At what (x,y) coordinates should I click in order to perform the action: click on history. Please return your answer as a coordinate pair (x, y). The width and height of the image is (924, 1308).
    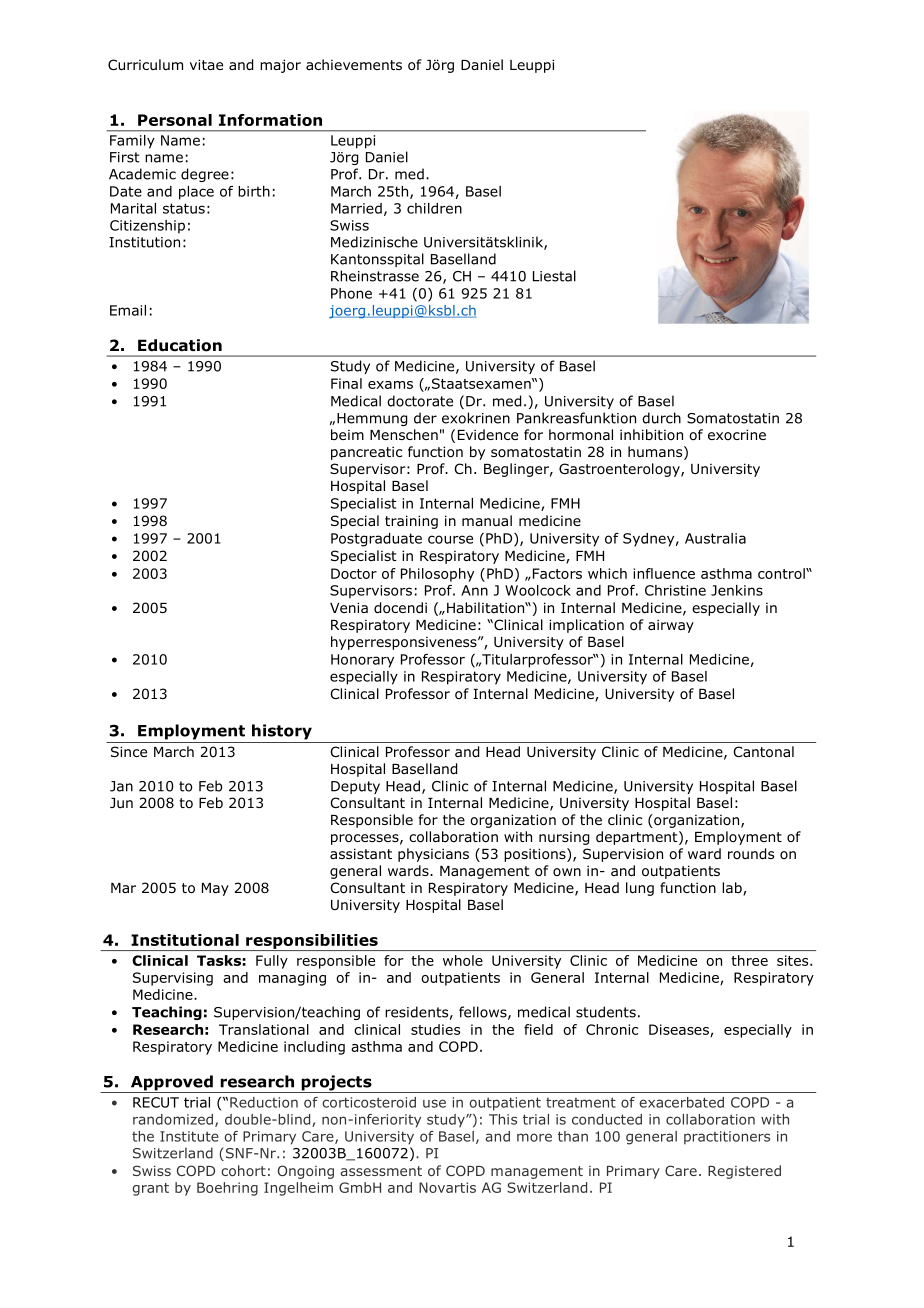
    Looking at the image, I should click on (282, 732).
